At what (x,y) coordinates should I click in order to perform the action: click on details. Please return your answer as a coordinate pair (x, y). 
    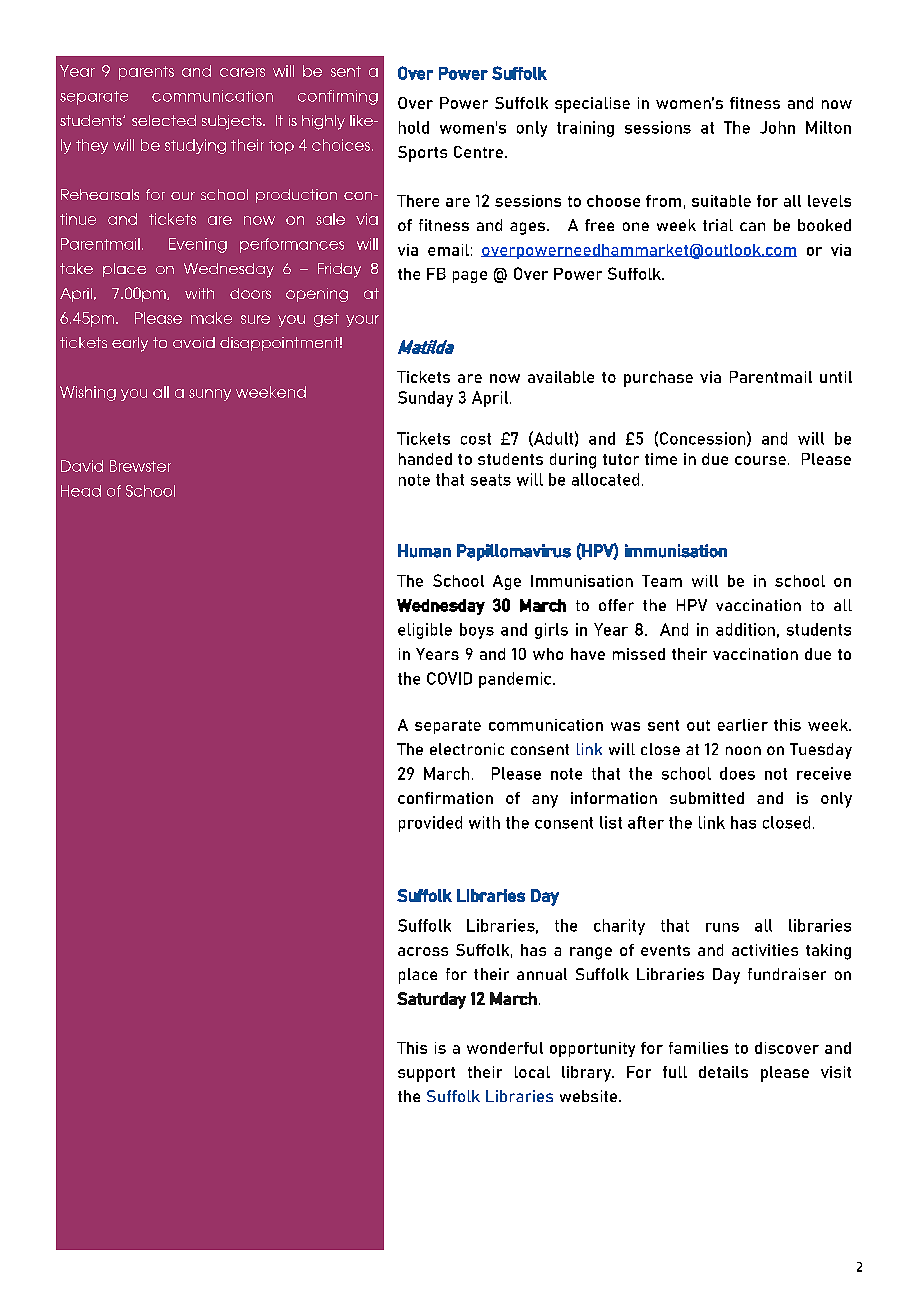
    Looking at the image, I should click on (723, 1072).
